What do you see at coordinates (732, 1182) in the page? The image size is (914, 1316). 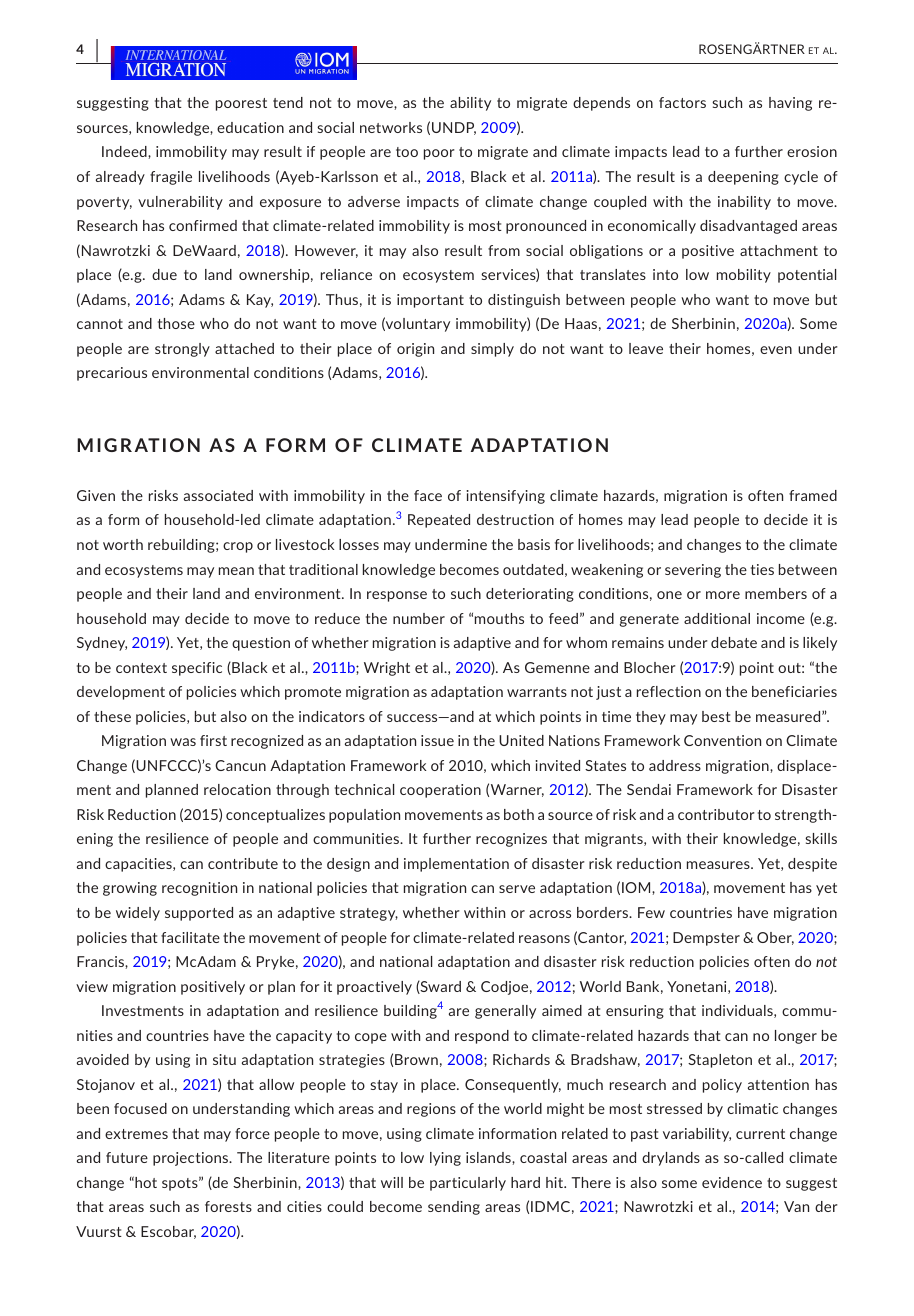 I see `evidence` at bounding box center [732, 1182].
